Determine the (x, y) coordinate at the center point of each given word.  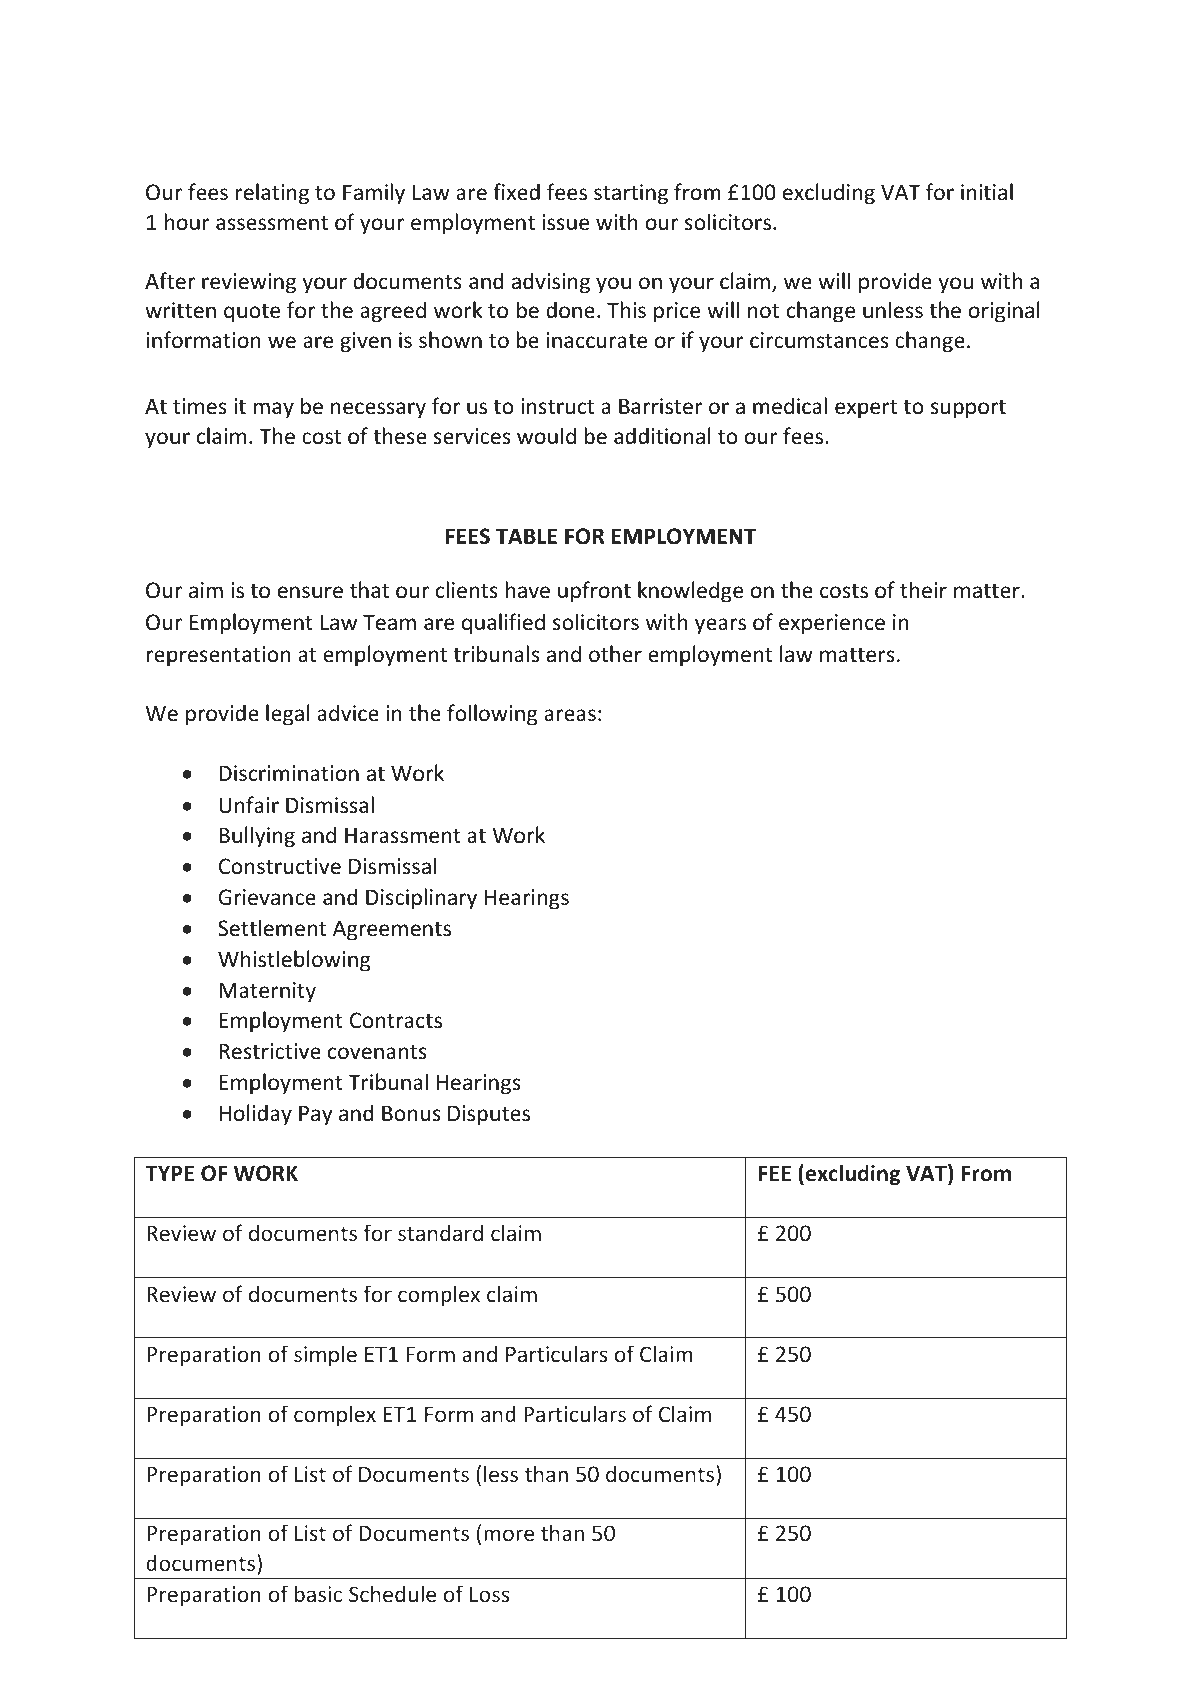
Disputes (489, 1115)
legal (288, 715)
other (615, 654)
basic (318, 1593)
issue (565, 222)
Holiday (255, 1115)
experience (832, 624)
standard (440, 1232)
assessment (272, 223)
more (509, 1535)
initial (987, 191)
